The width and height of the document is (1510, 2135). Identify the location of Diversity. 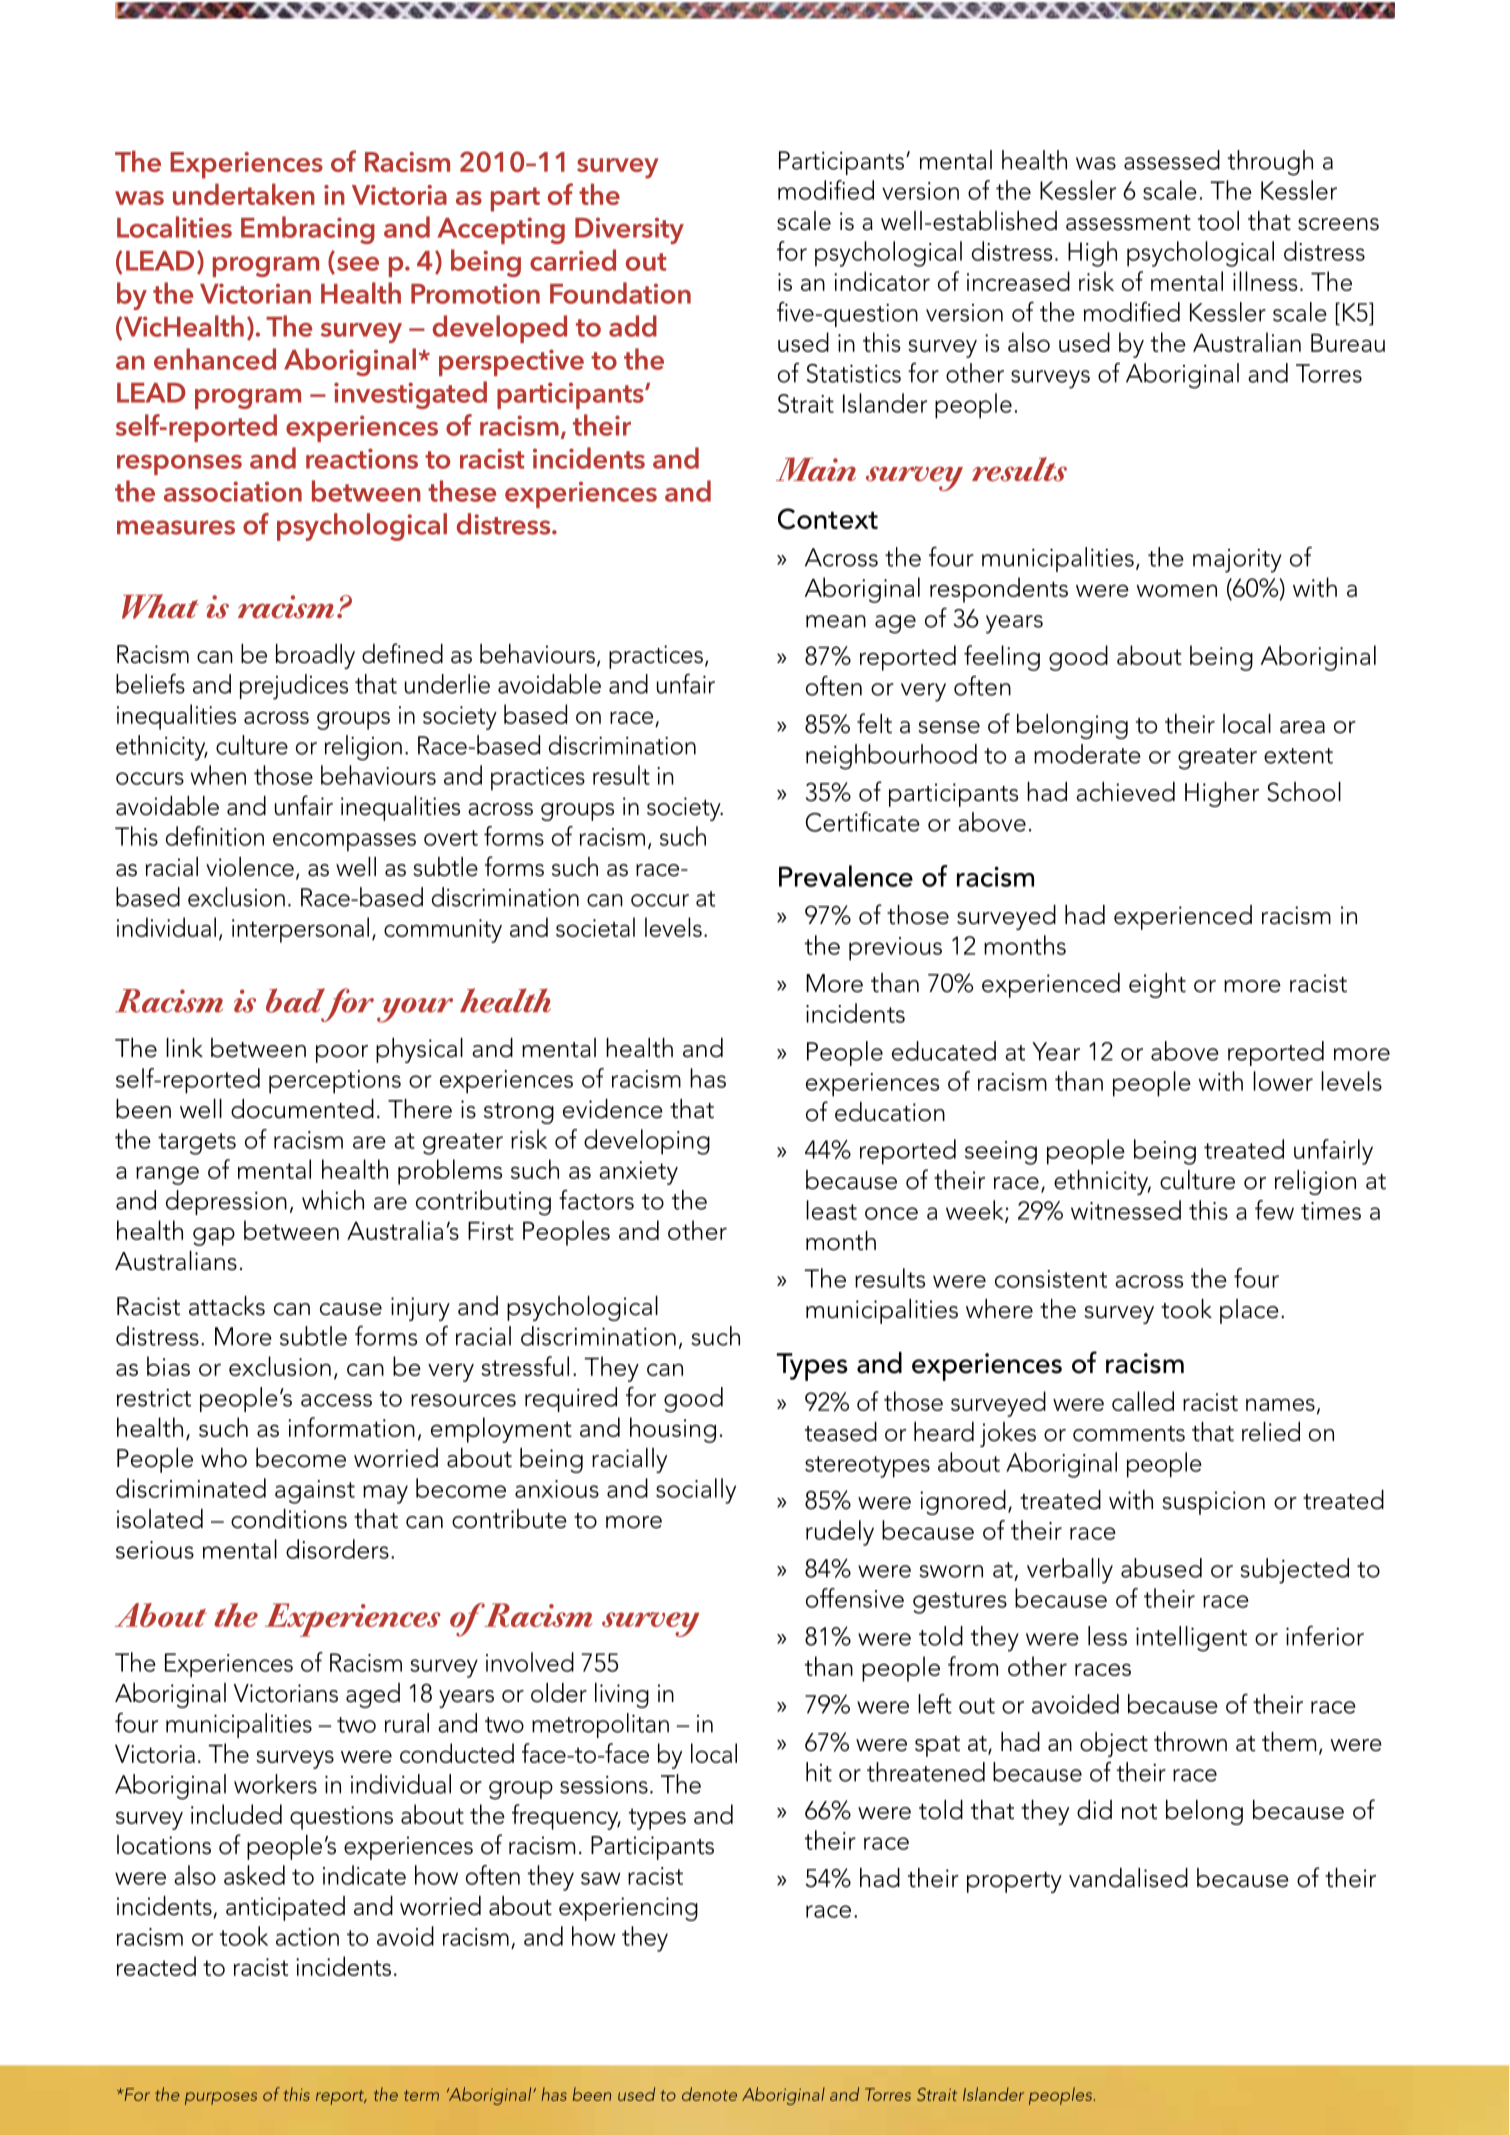
(629, 230).
